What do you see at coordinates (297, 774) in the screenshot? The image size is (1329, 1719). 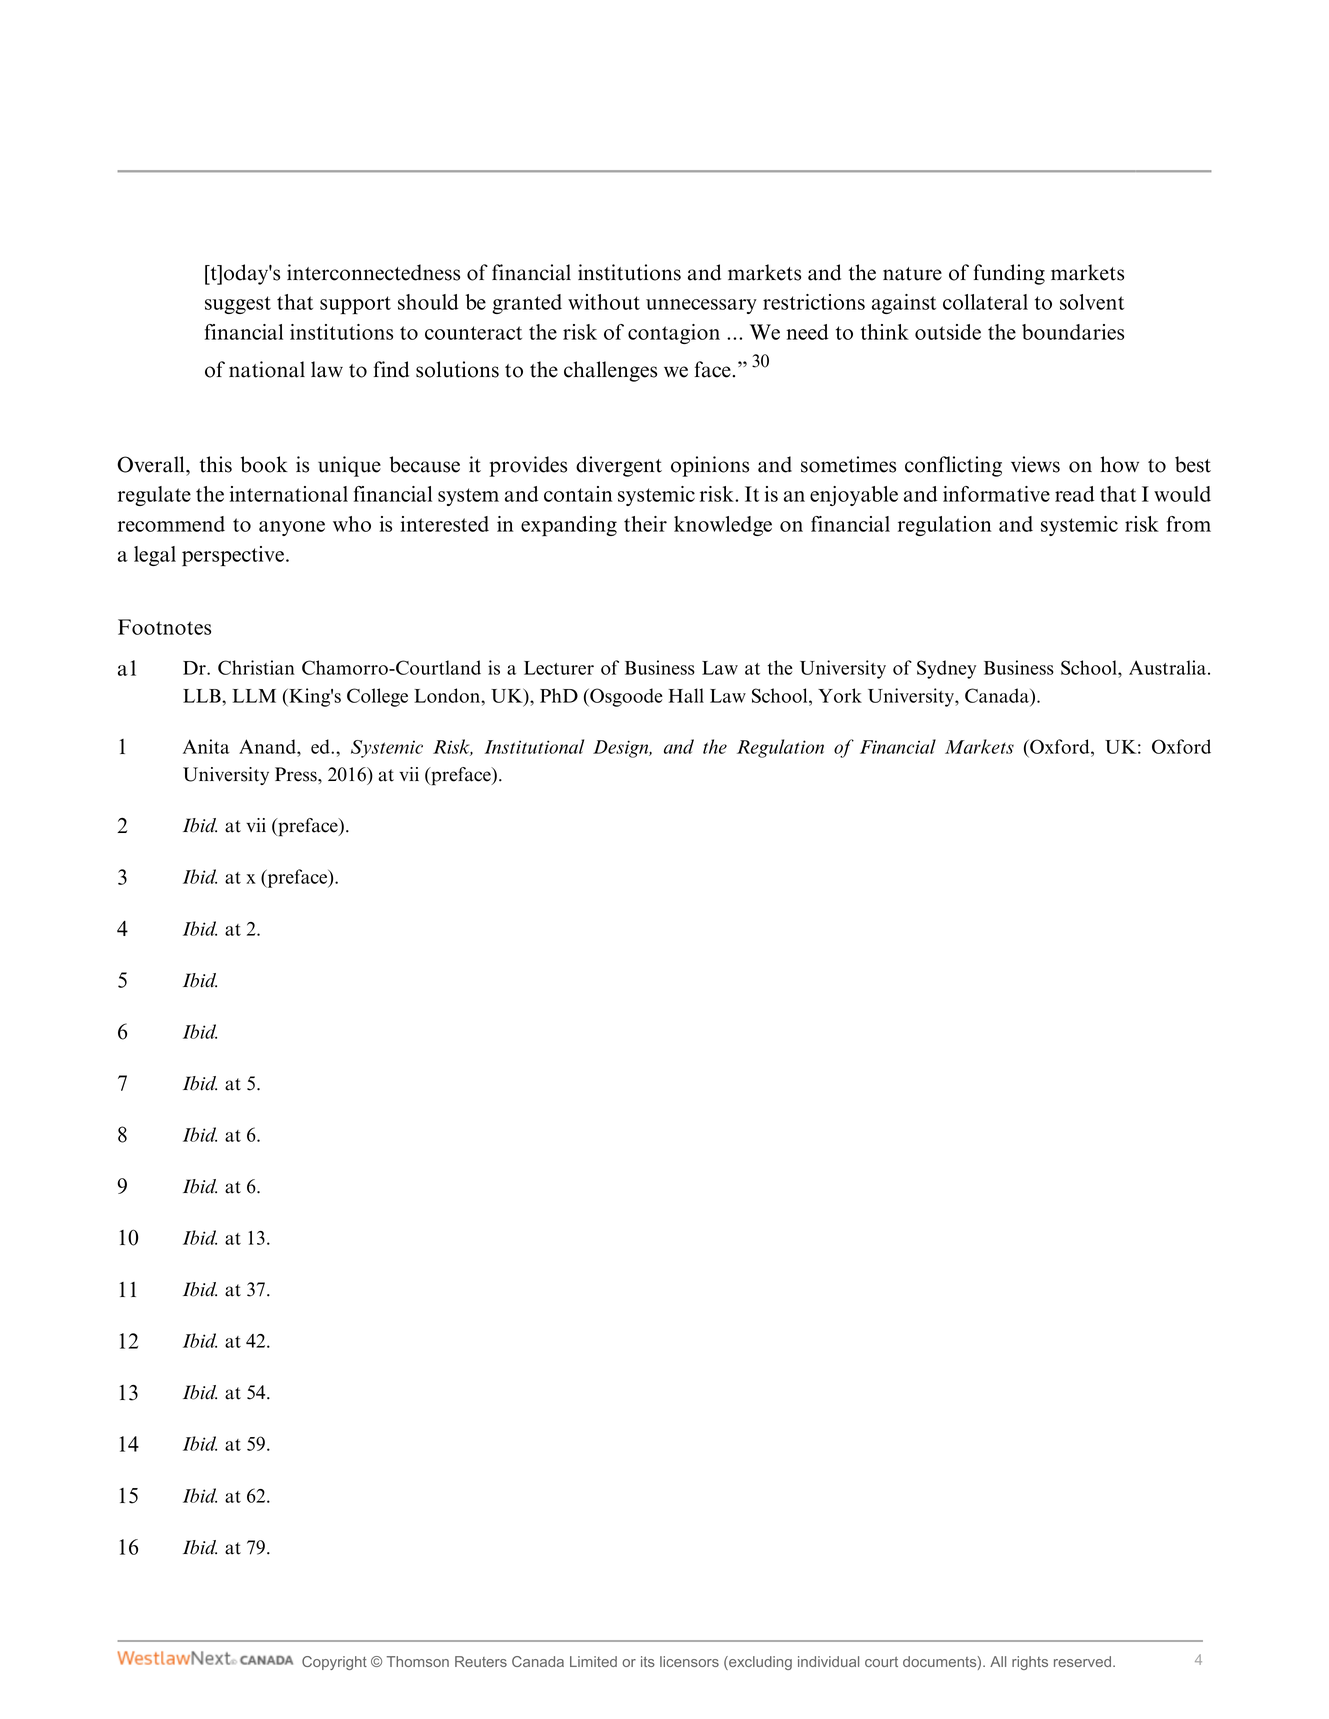 I see `Press` at bounding box center [297, 774].
